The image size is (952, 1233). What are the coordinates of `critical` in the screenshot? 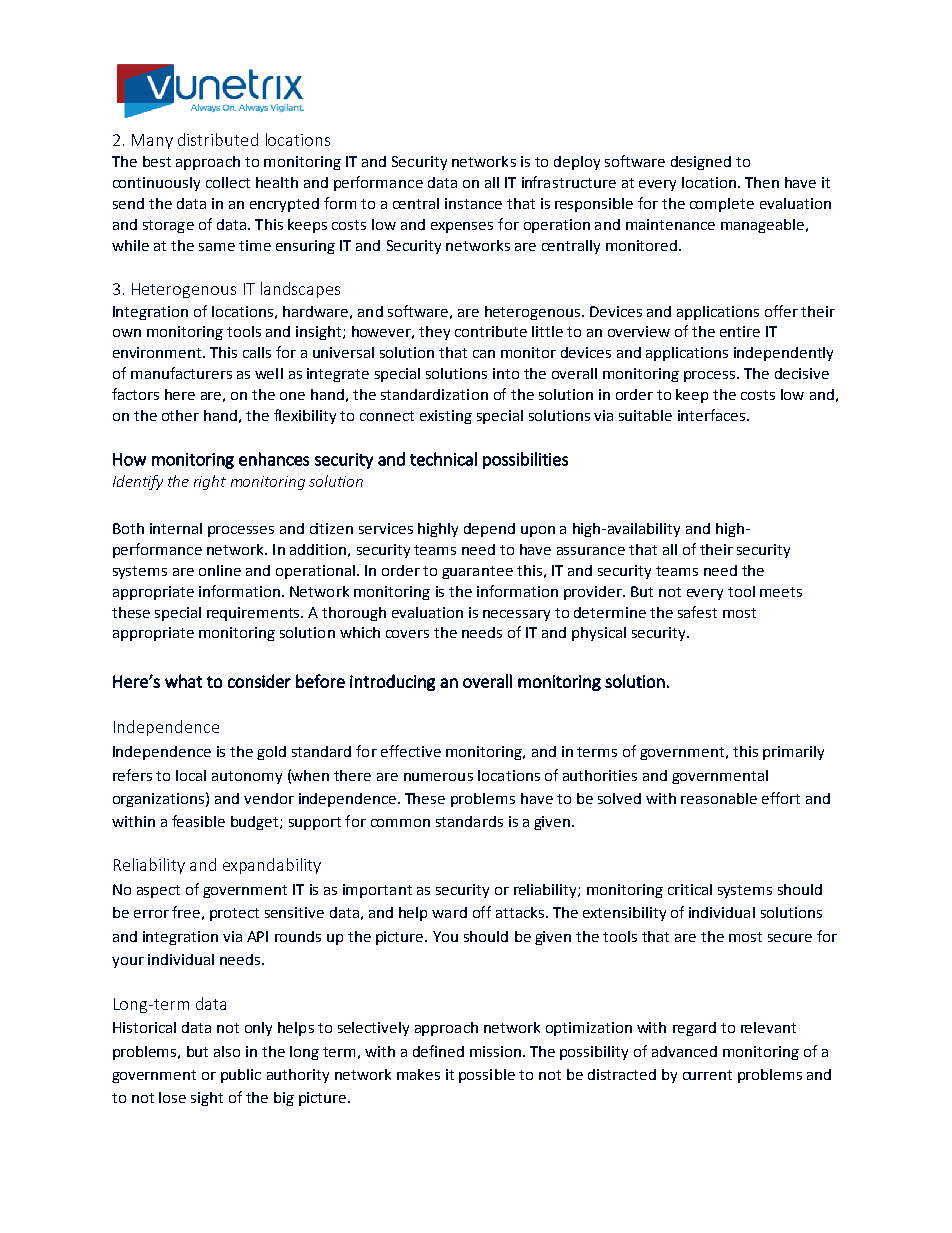 It's located at (690, 889).
